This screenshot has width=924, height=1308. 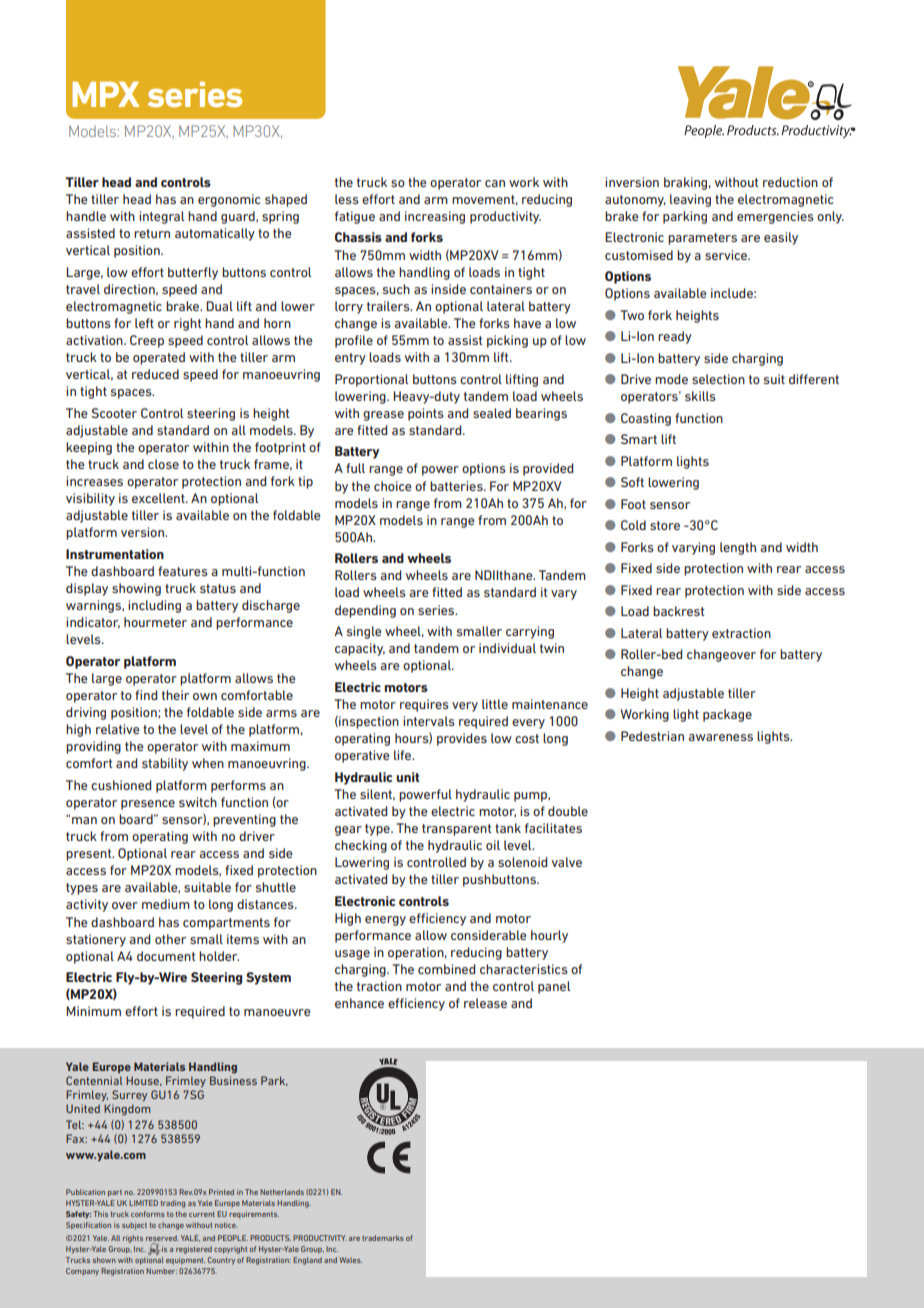 I want to click on package, so click(x=727, y=715).
